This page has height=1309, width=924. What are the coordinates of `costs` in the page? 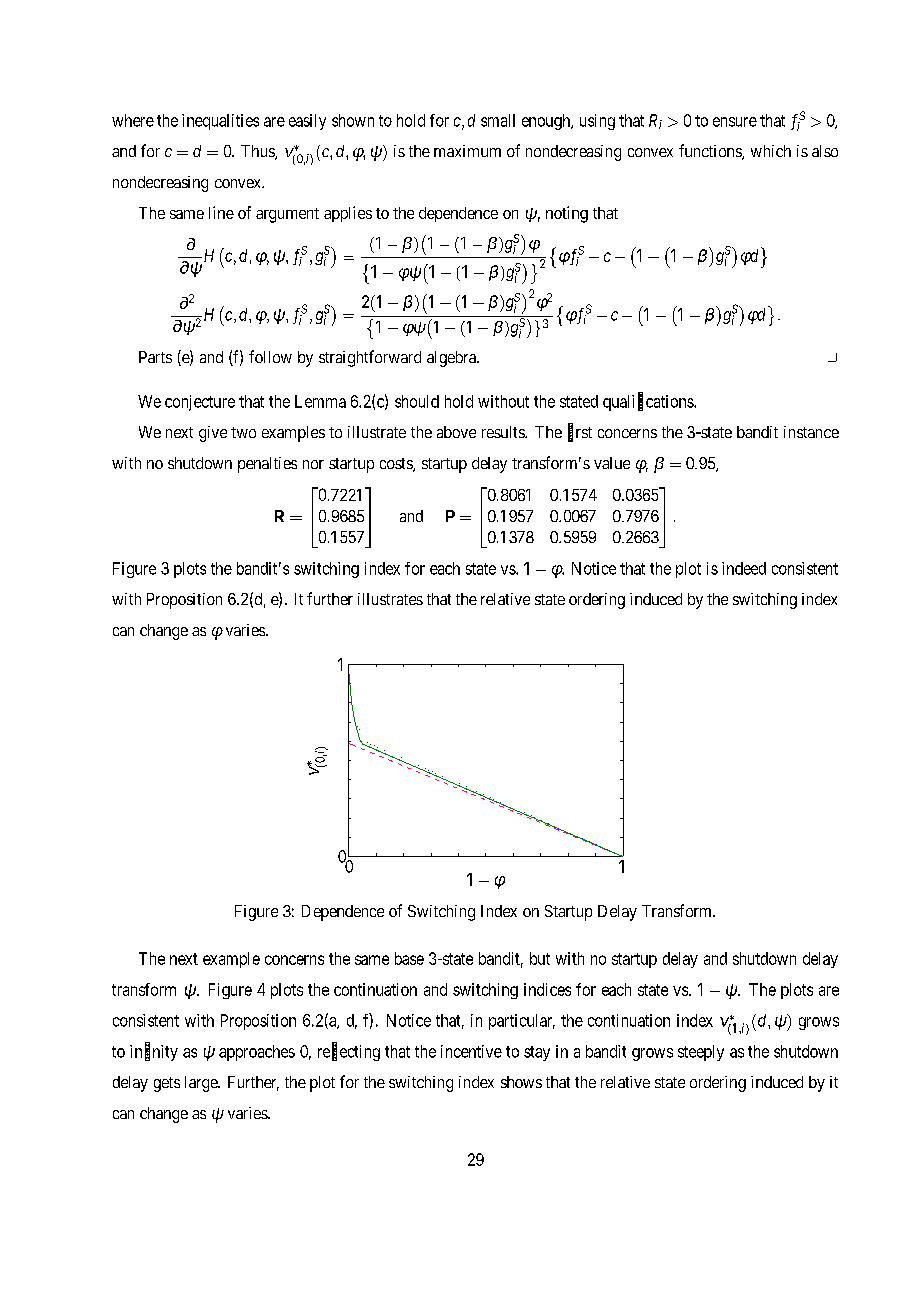 It's located at (397, 465).
